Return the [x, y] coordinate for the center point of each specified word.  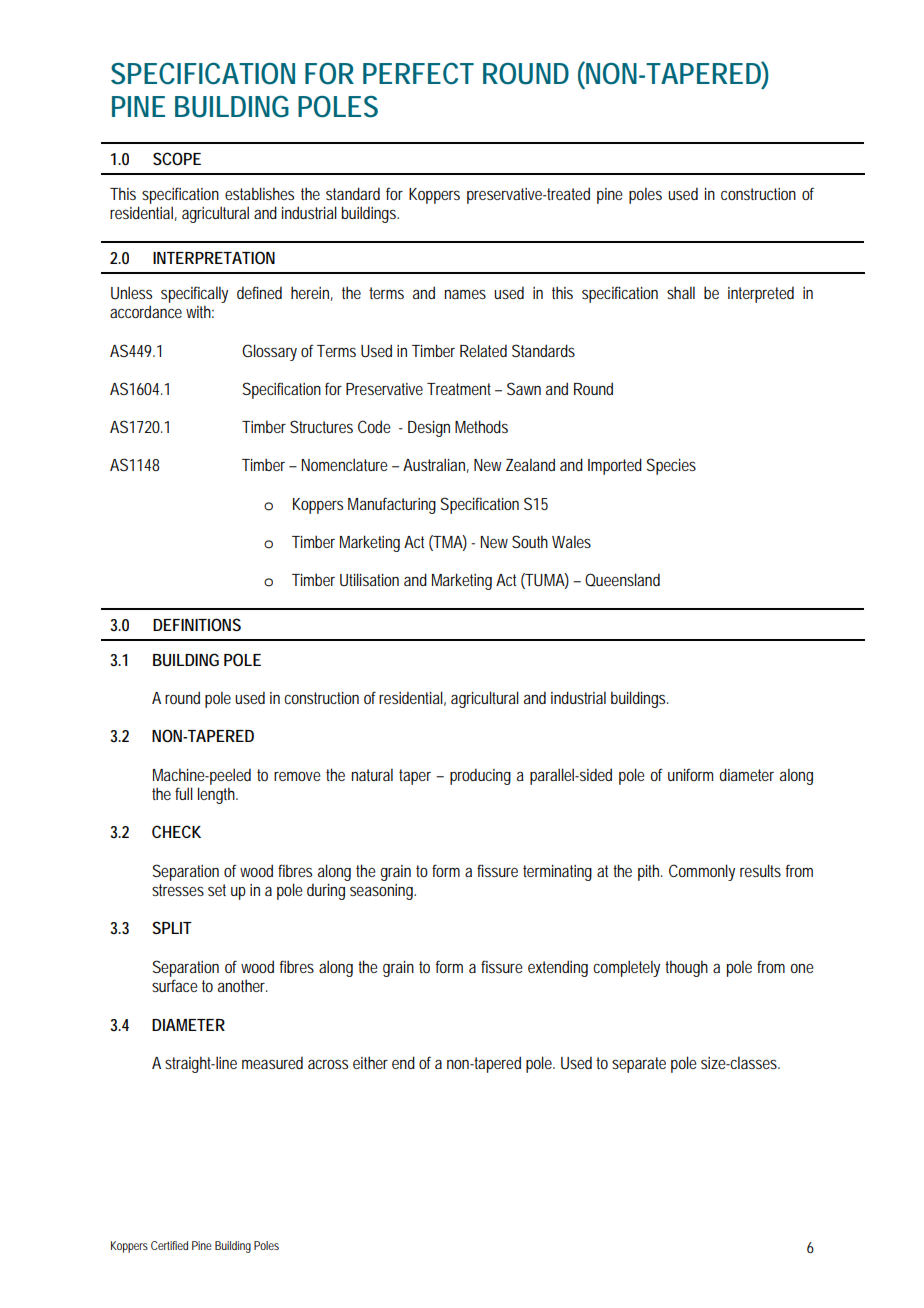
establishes [259, 193]
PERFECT [418, 73]
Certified [169, 1245]
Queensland [622, 580]
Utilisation [369, 579]
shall [681, 292]
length [216, 795]
